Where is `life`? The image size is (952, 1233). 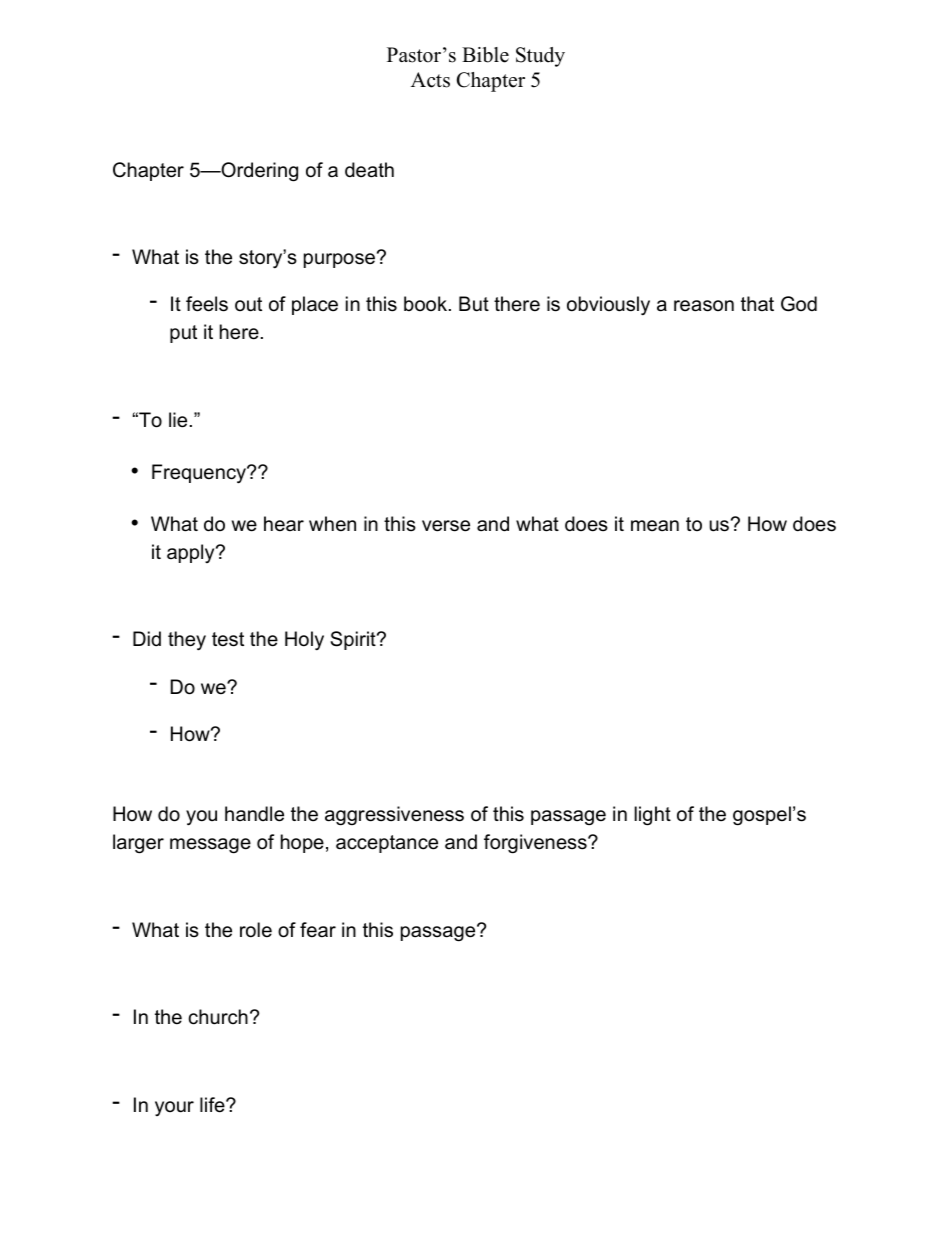
life is located at coordinates (213, 1105).
